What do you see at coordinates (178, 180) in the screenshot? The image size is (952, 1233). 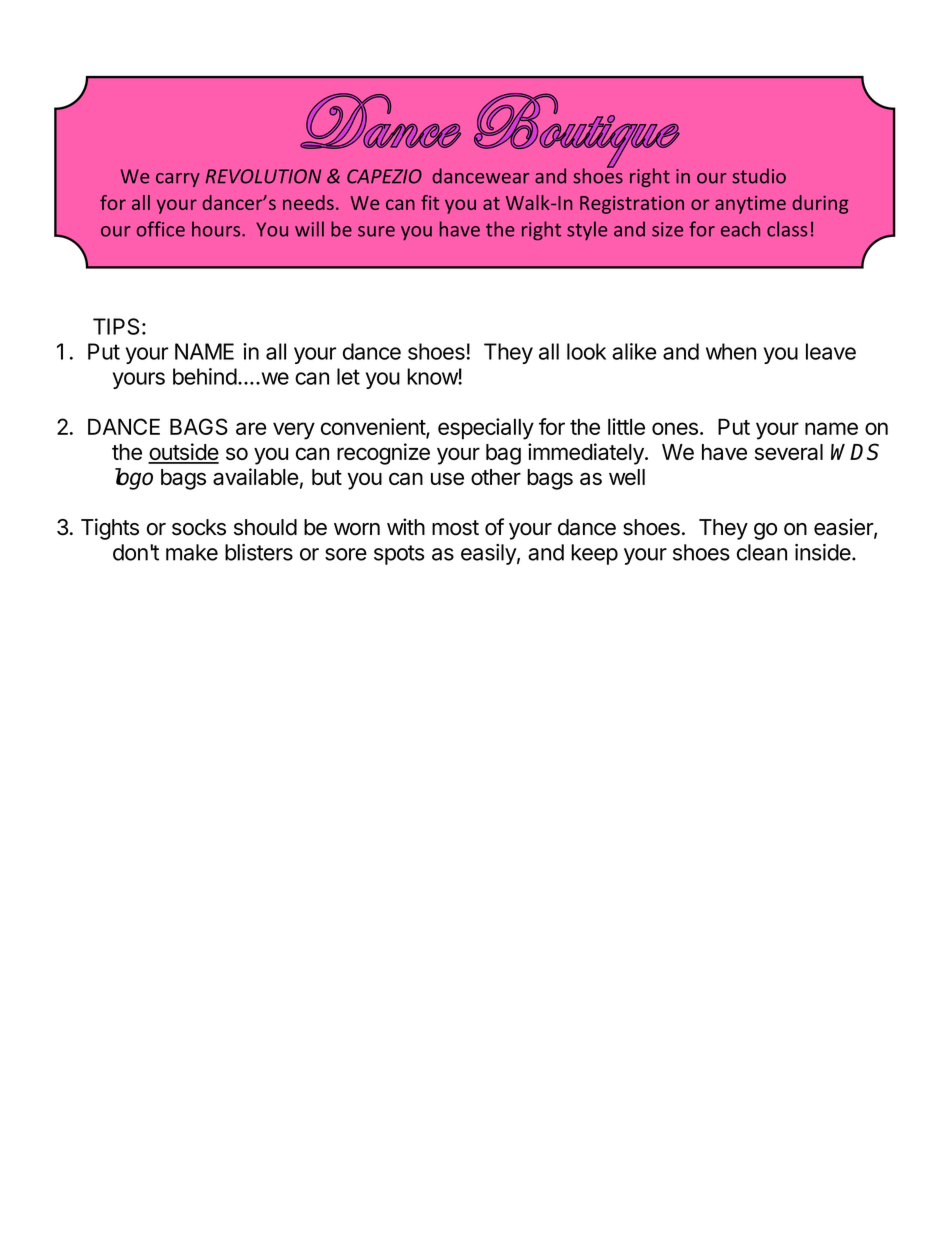 I see `carry` at bounding box center [178, 180].
